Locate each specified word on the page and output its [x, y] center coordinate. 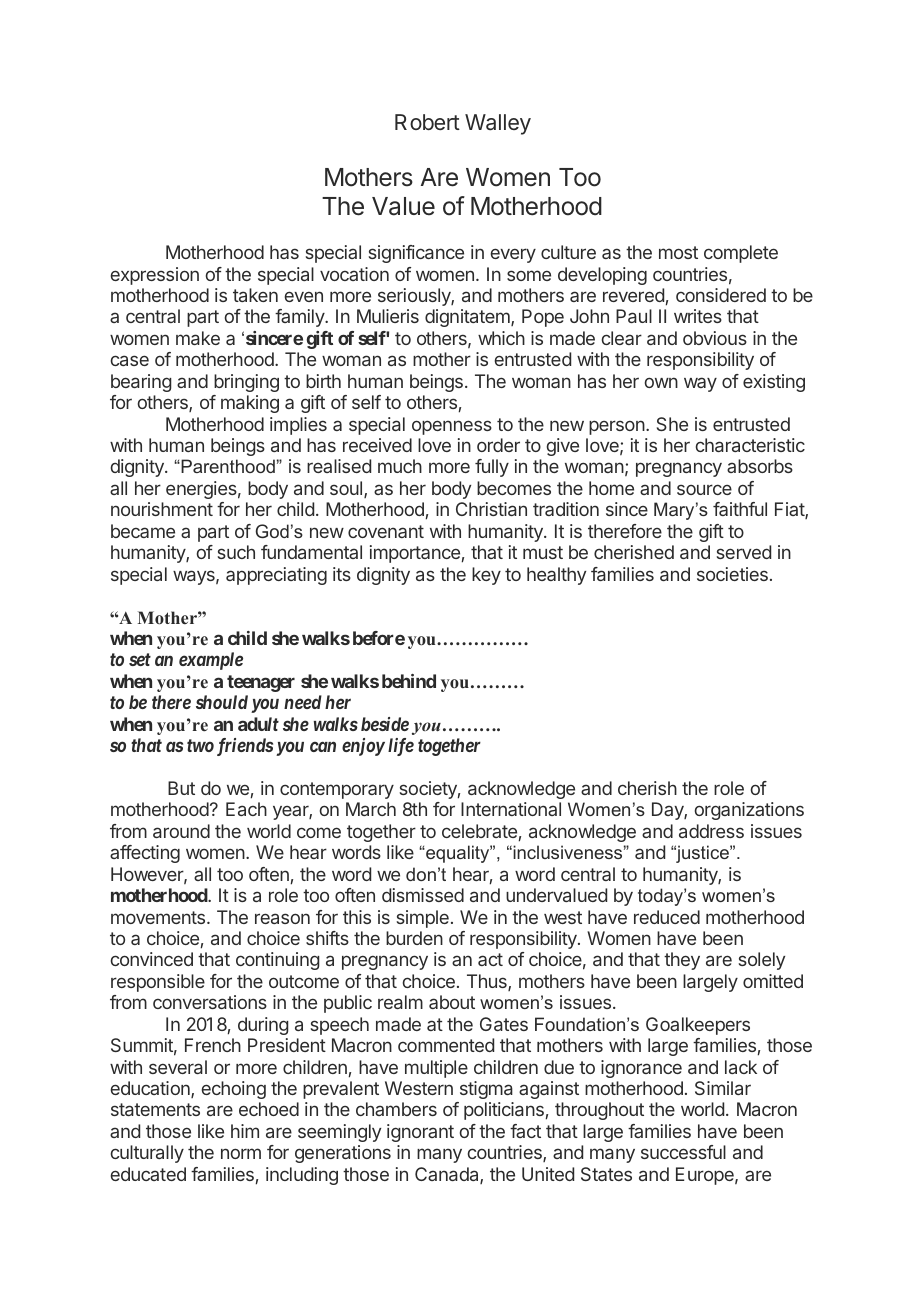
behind [409, 681]
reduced [667, 917]
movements [159, 917]
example [211, 661]
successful [683, 1152]
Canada [448, 1175]
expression [155, 276]
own [661, 382]
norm [241, 1153]
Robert [427, 122]
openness [452, 427]
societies [732, 574]
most [678, 252]
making [250, 404]
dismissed [423, 895]
